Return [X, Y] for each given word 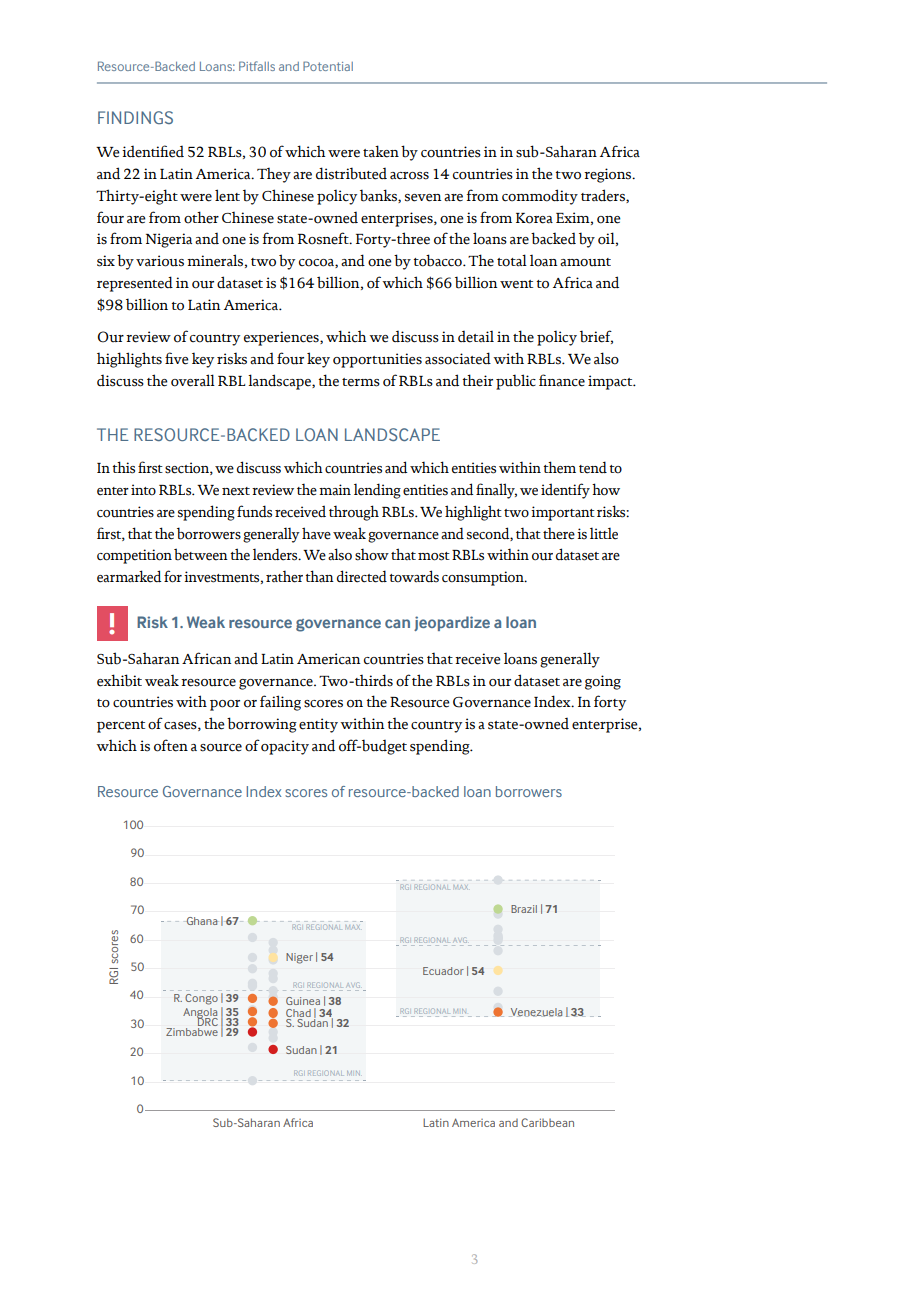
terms [361, 382]
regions [609, 175]
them [559, 467]
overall [193, 380]
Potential [328, 66]
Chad [298, 1014]
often [171, 745]
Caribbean [547, 1122]
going [603, 682]
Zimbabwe [192, 1032]
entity [318, 725]
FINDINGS [135, 117]
